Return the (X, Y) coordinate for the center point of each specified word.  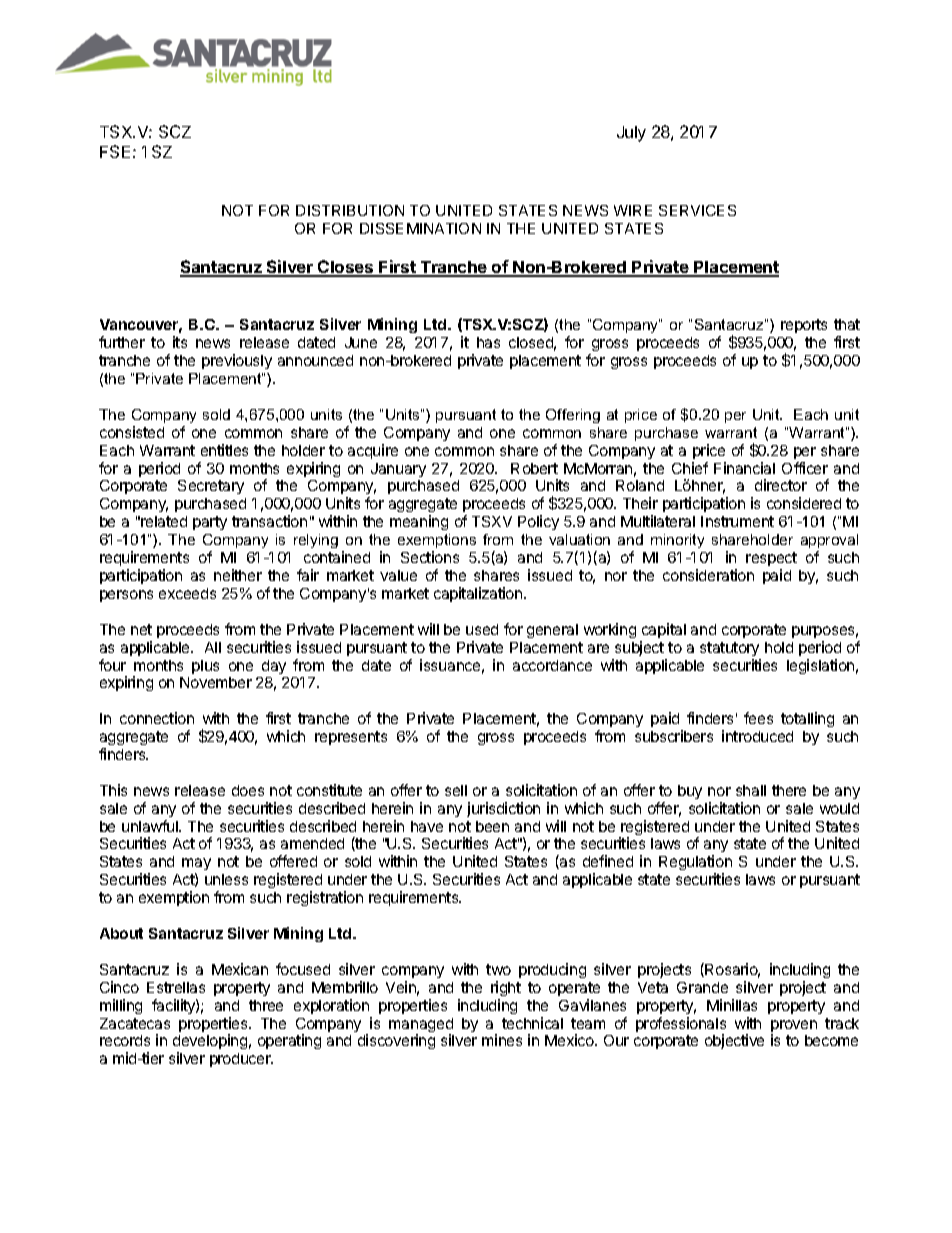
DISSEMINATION (420, 228)
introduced (757, 736)
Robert (534, 468)
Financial (744, 468)
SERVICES (697, 210)
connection (157, 718)
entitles (224, 450)
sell (456, 790)
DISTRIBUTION (350, 210)
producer (241, 1060)
